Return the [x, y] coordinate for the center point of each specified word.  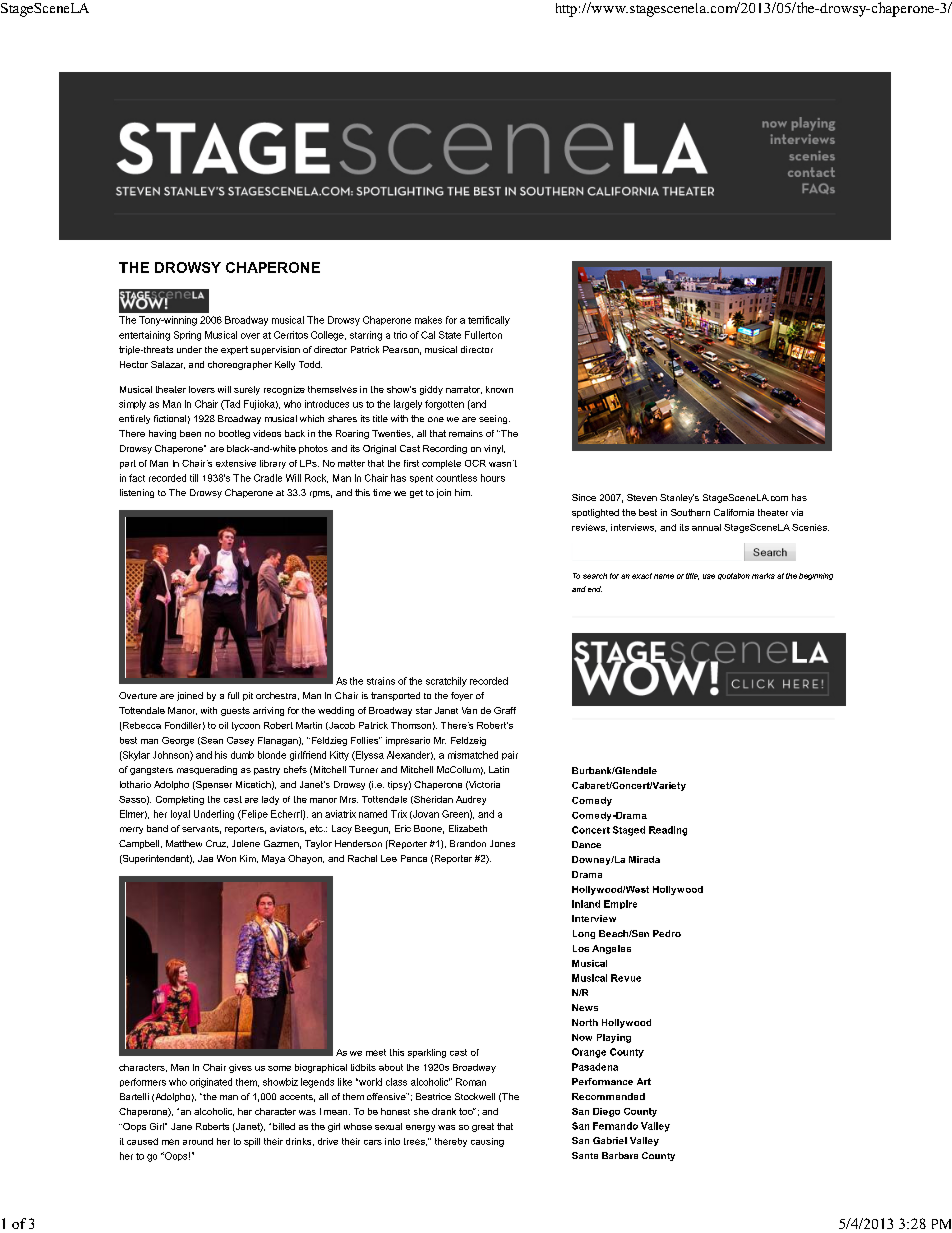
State [450, 335]
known [499, 389]
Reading [668, 831]
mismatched [473, 755]
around [198, 1141]
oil [223, 725]
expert [234, 350]
